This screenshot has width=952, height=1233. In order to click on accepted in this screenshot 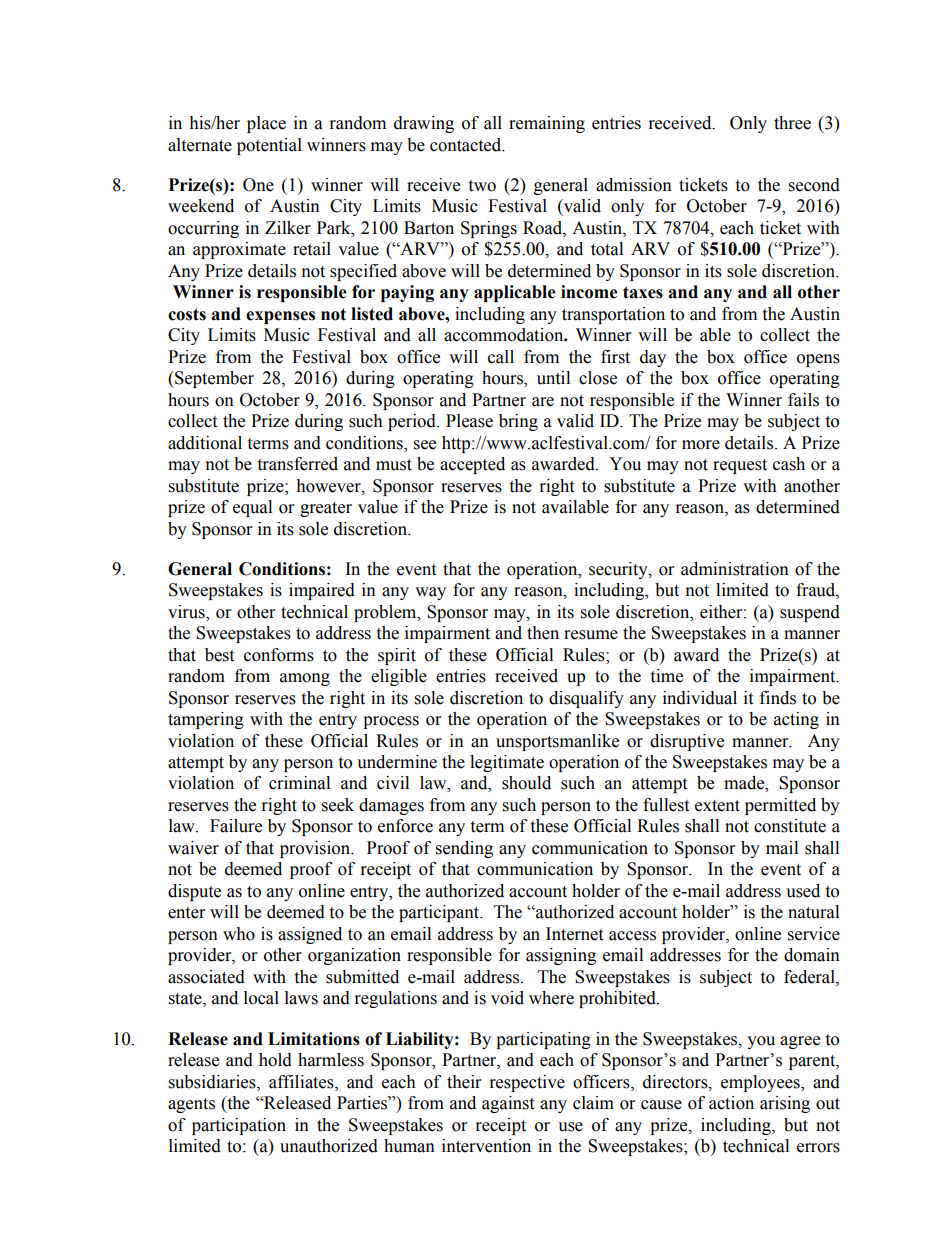, I will do `click(472, 465)`.
